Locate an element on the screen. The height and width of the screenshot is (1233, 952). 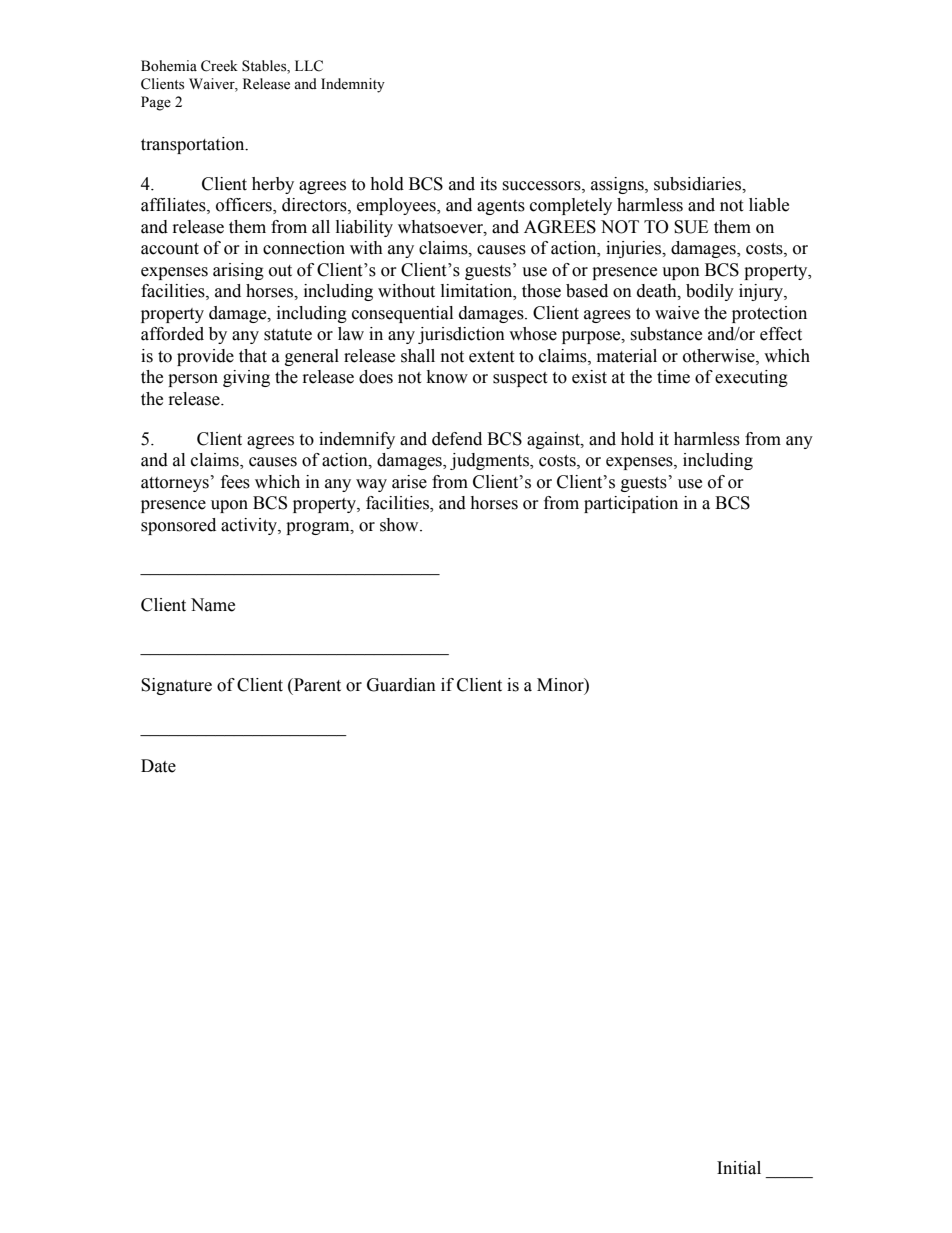
Guardian is located at coordinates (401, 685).
